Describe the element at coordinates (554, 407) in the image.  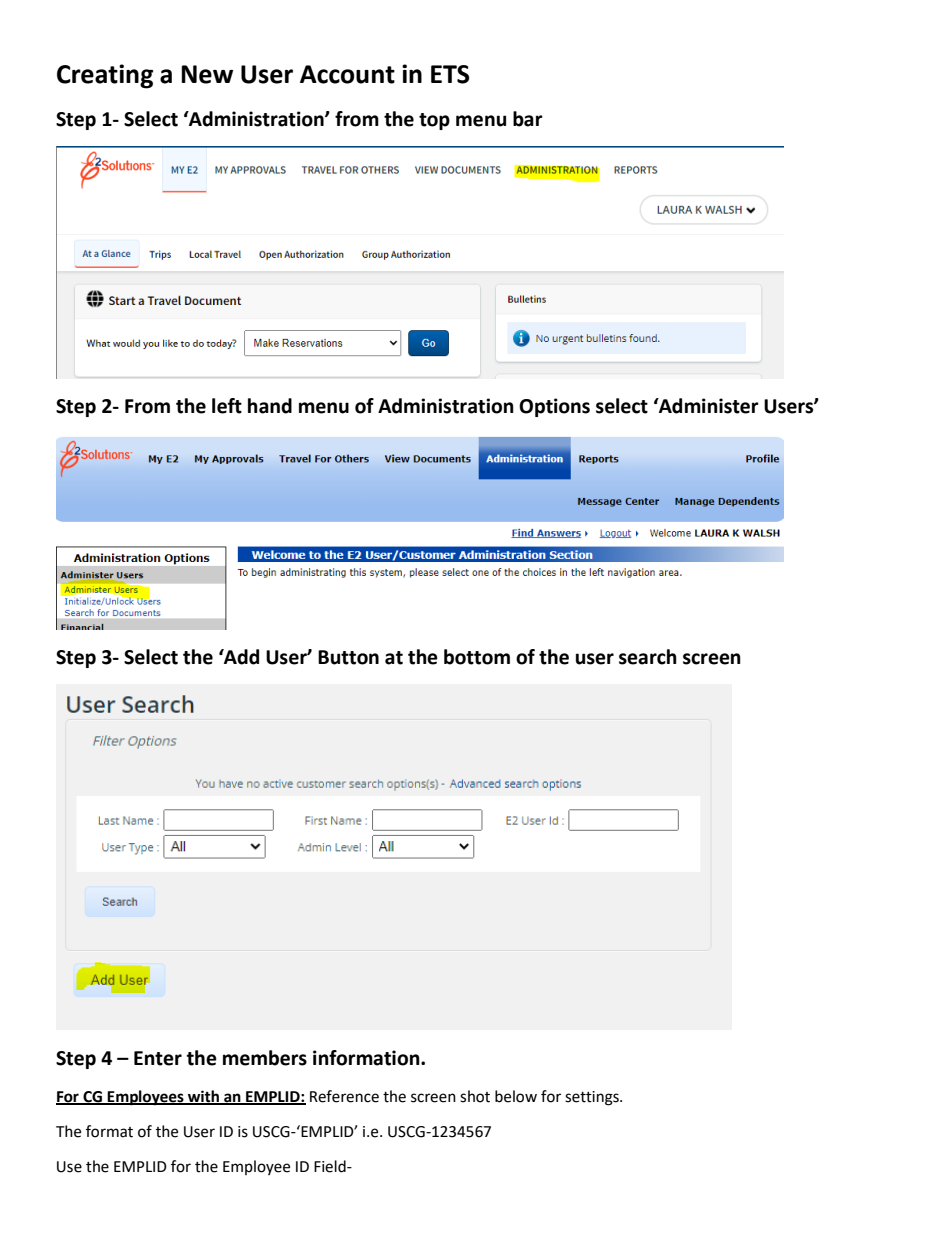
I see `Options` at that location.
